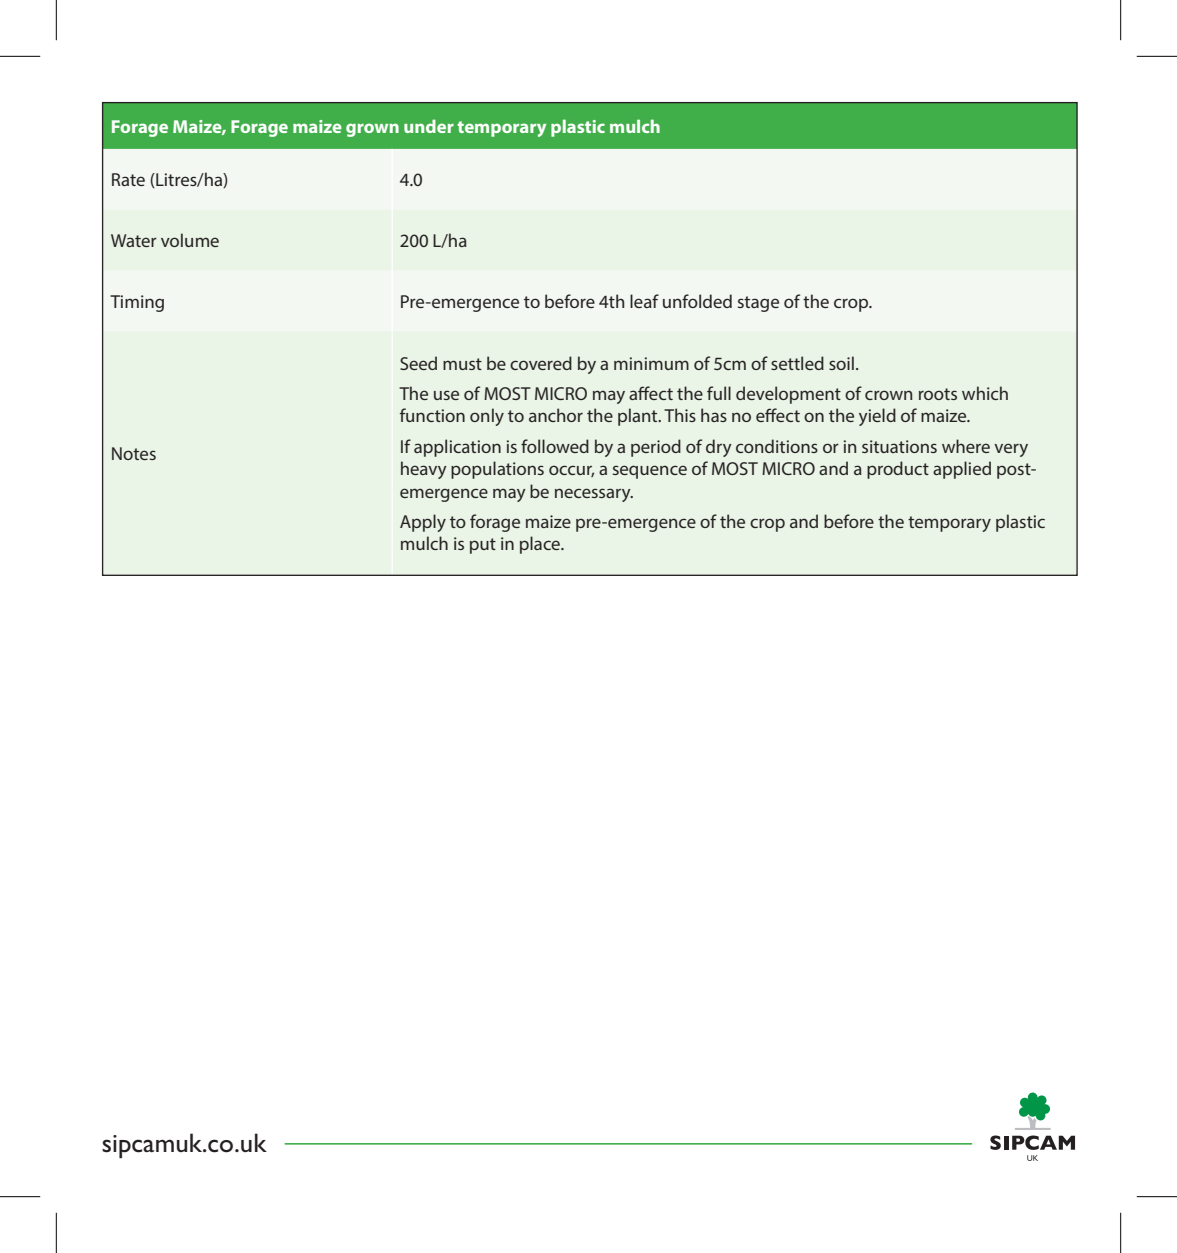 Image resolution: width=1177 pixels, height=1253 pixels. What do you see at coordinates (429, 126) in the screenshot?
I see `under` at bounding box center [429, 126].
